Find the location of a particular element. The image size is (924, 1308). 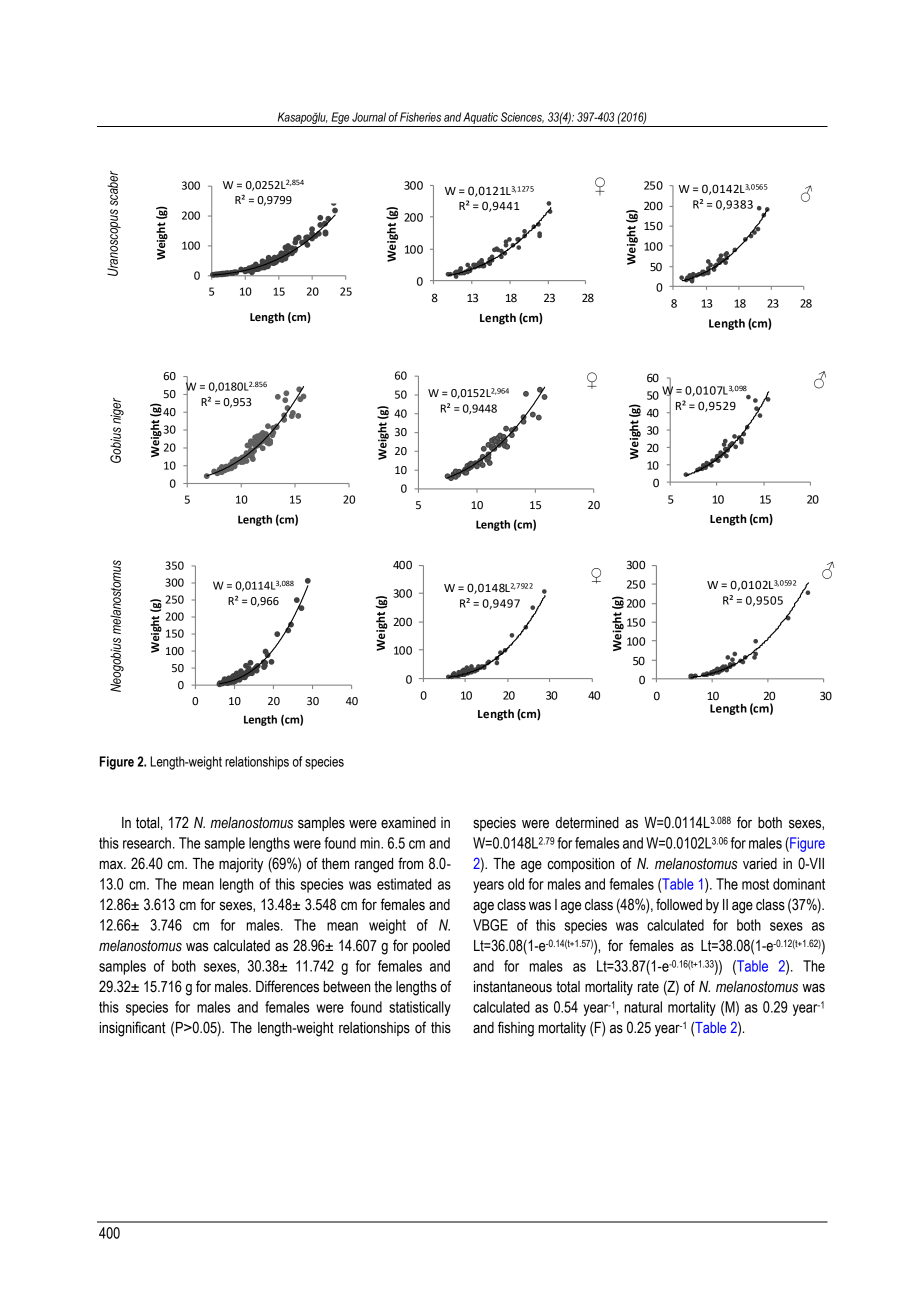

statistically is located at coordinates (420, 1008).
